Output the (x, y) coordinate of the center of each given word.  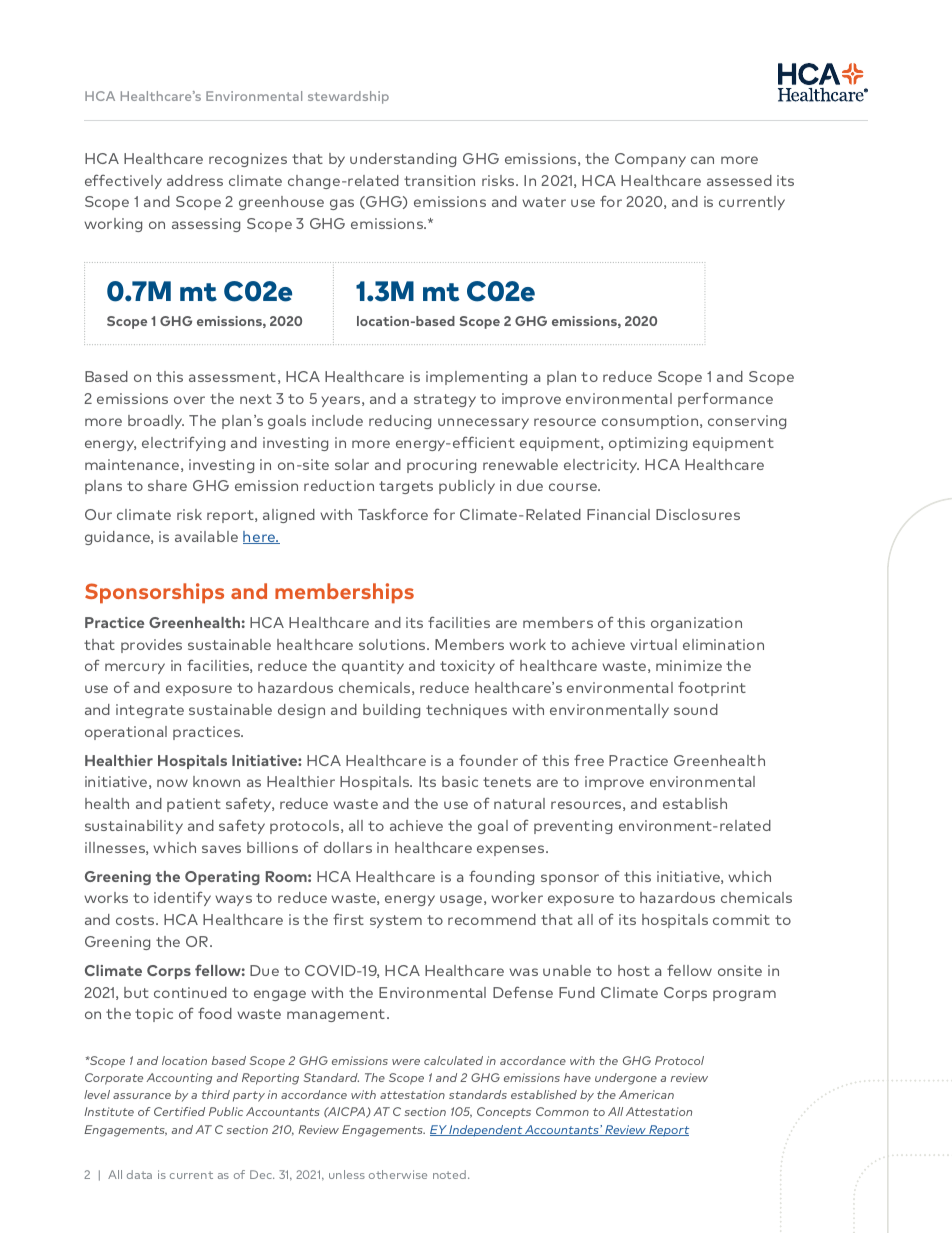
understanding (403, 160)
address (195, 180)
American (646, 1094)
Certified (179, 1111)
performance (725, 399)
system (396, 921)
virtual (653, 644)
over (189, 400)
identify (182, 898)
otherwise (398, 1174)
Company (650, 160)
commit (741, 919)
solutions (393, 644)
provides (151, 646)
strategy (445, 400)
